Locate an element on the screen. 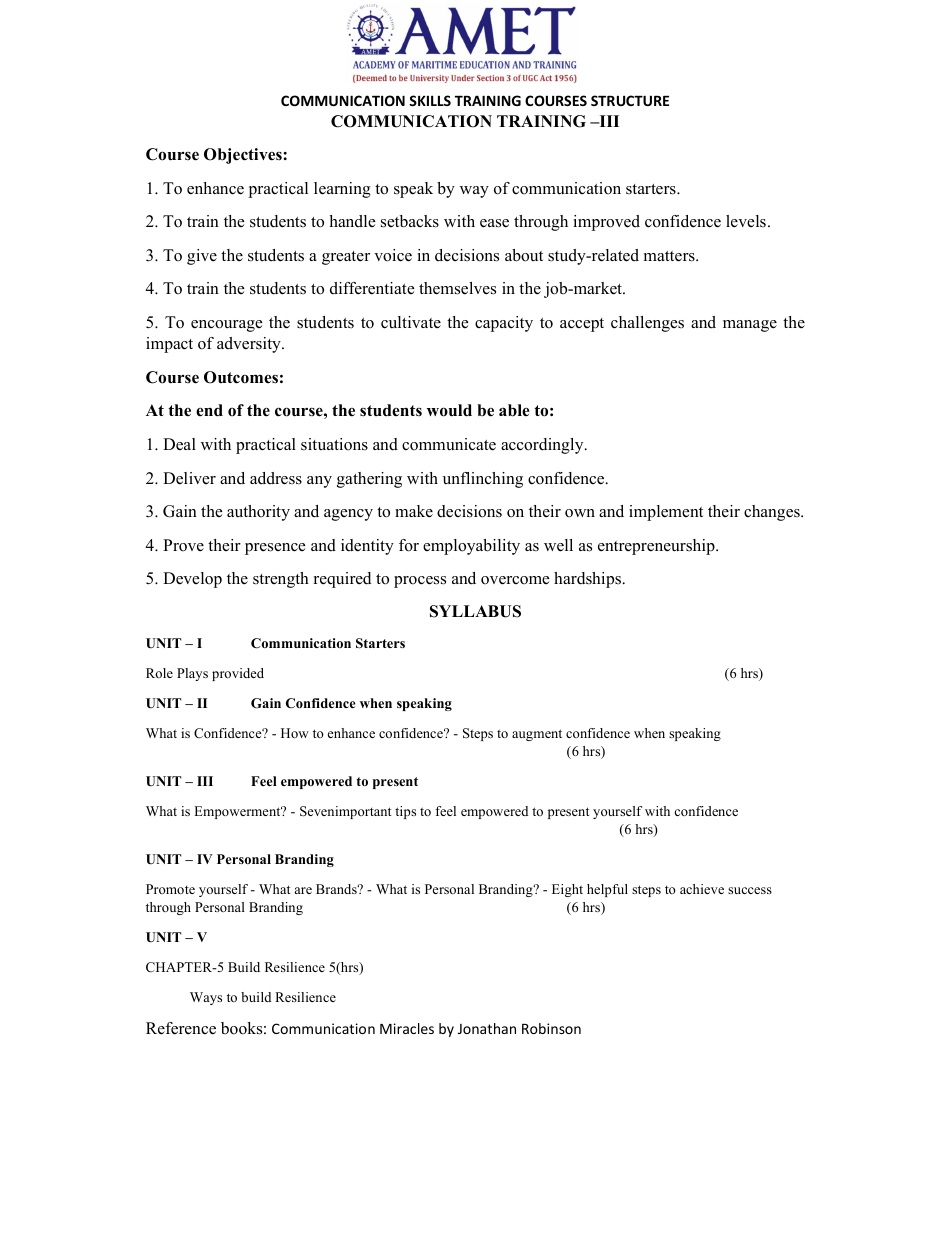 This screenshot has width=952, height=1233. Ways is located at coordinates (206, 998).
